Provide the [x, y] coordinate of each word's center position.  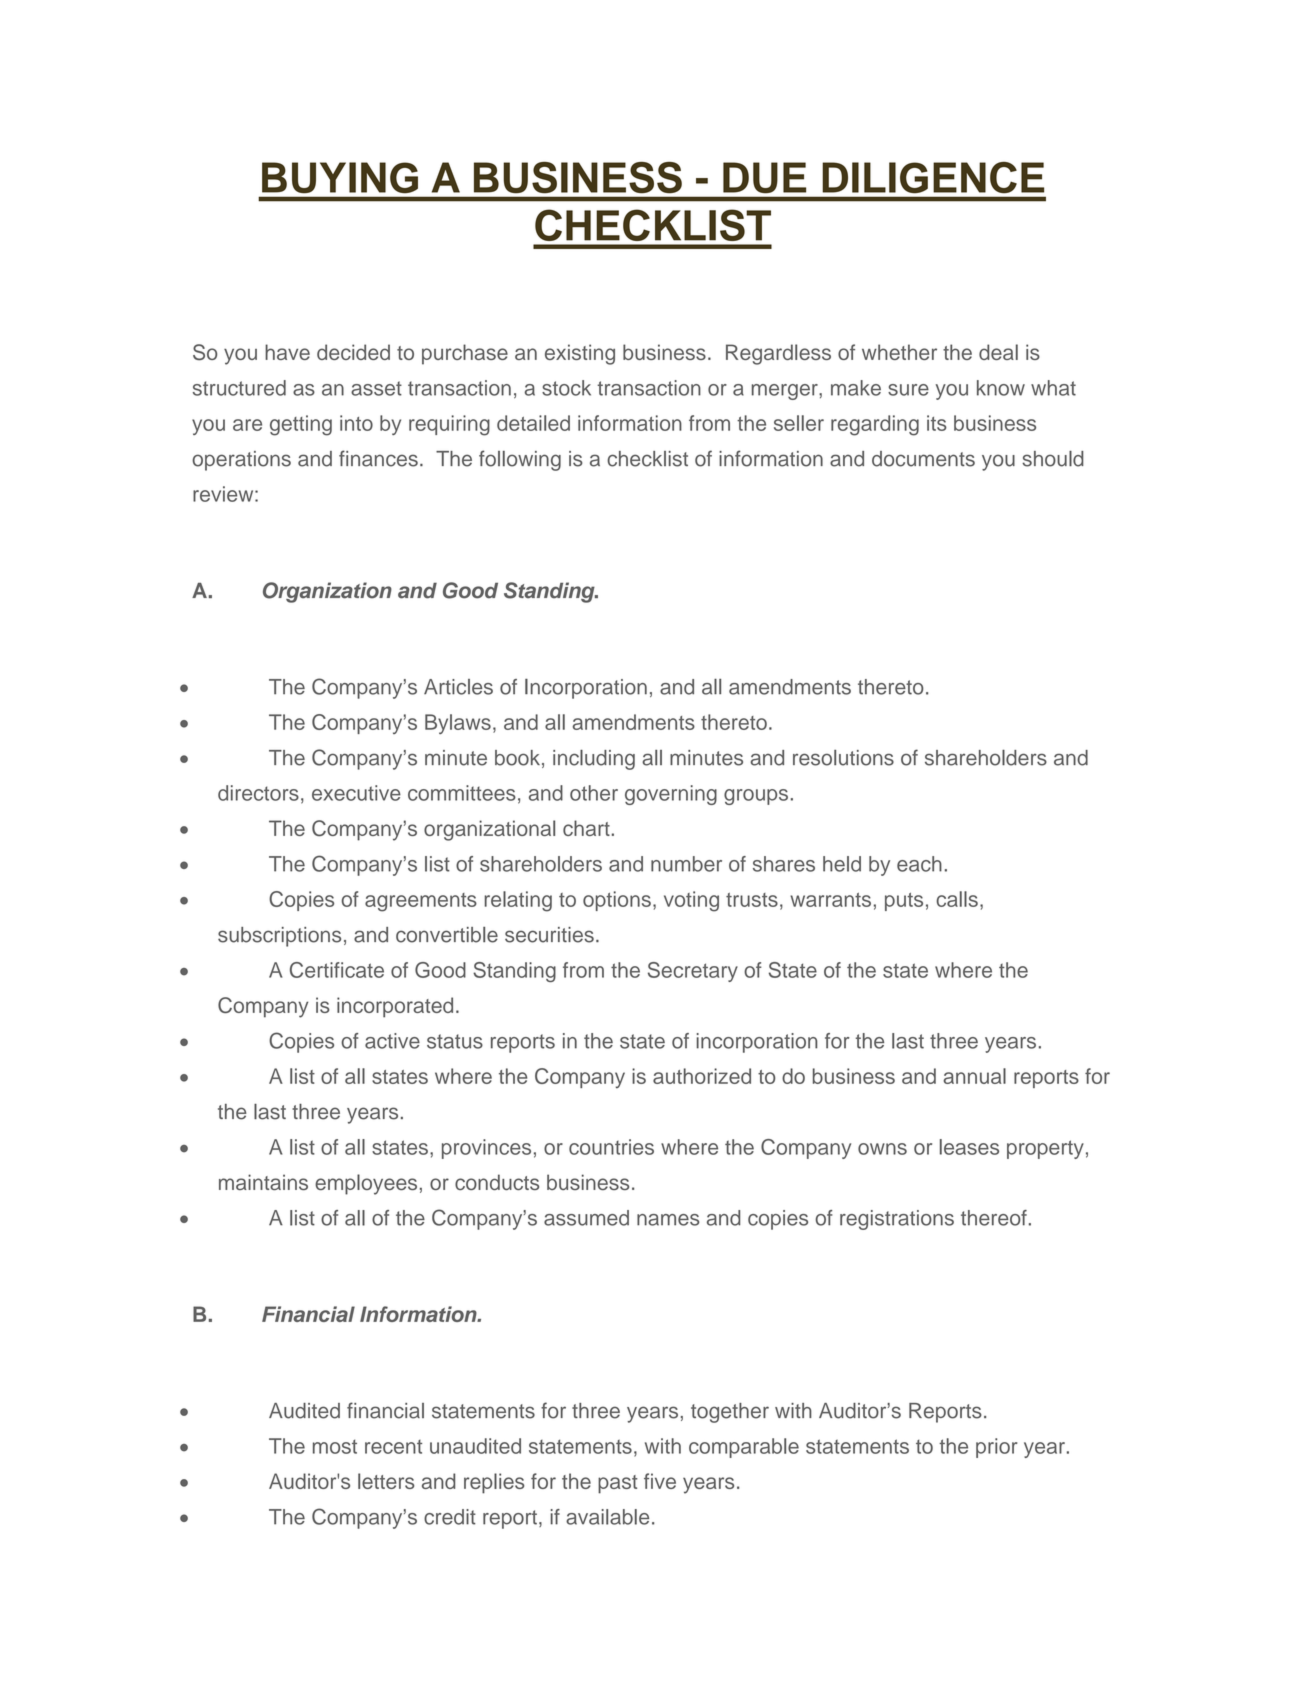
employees [366, 1184]
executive [356, 793]
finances [378, 458]
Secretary [693, 972]
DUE [764, 177]
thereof [994, 1218]
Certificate [337, 970]
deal [998, 352]
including [594, 760]
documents [923, 459]
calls [957, 899]
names [668, 1220]
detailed [533, 423]
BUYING [340, 177]
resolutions [843, 758]
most [335, 1446]
